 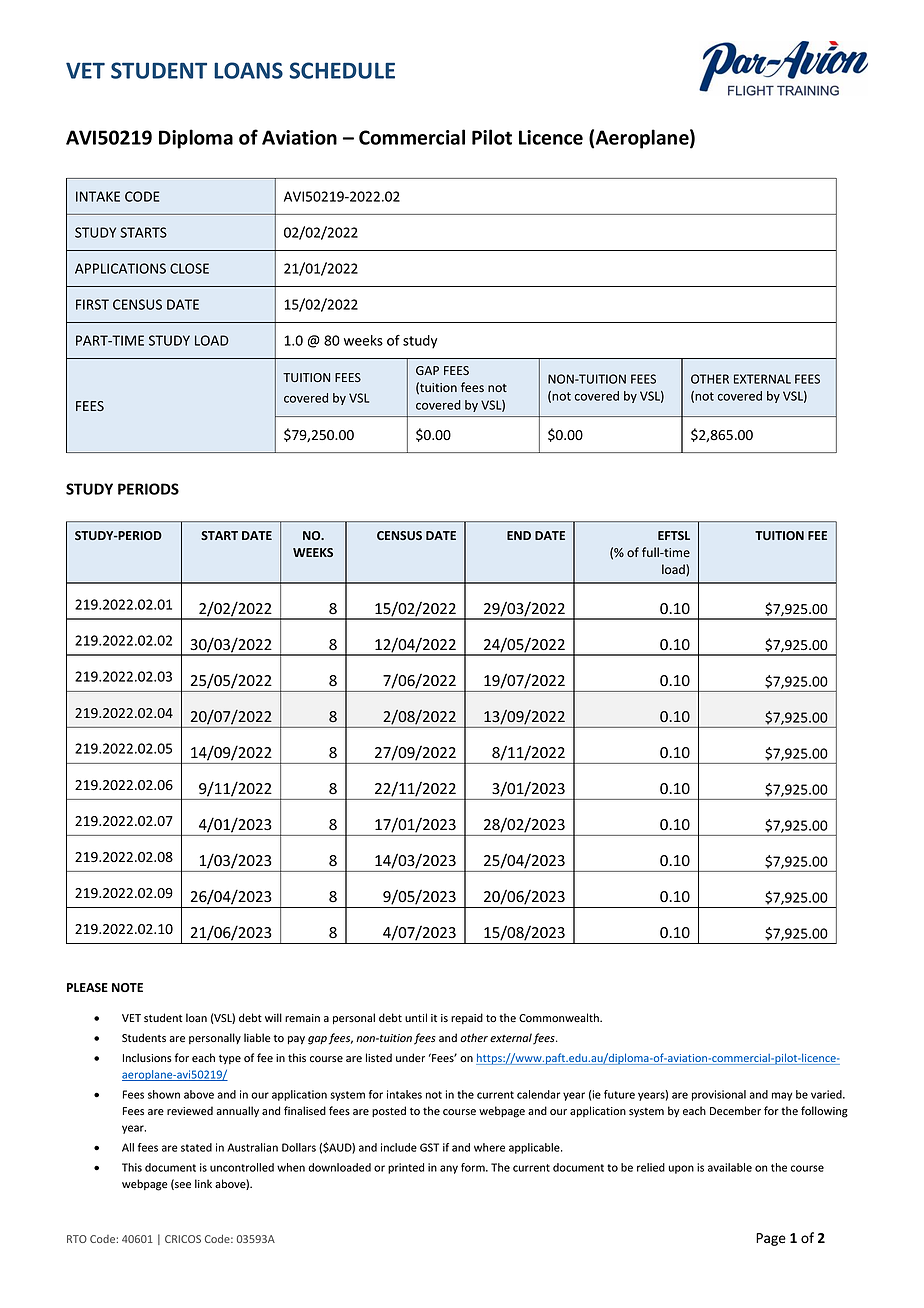 I want to click on until, so click(x=416, y=1017).
